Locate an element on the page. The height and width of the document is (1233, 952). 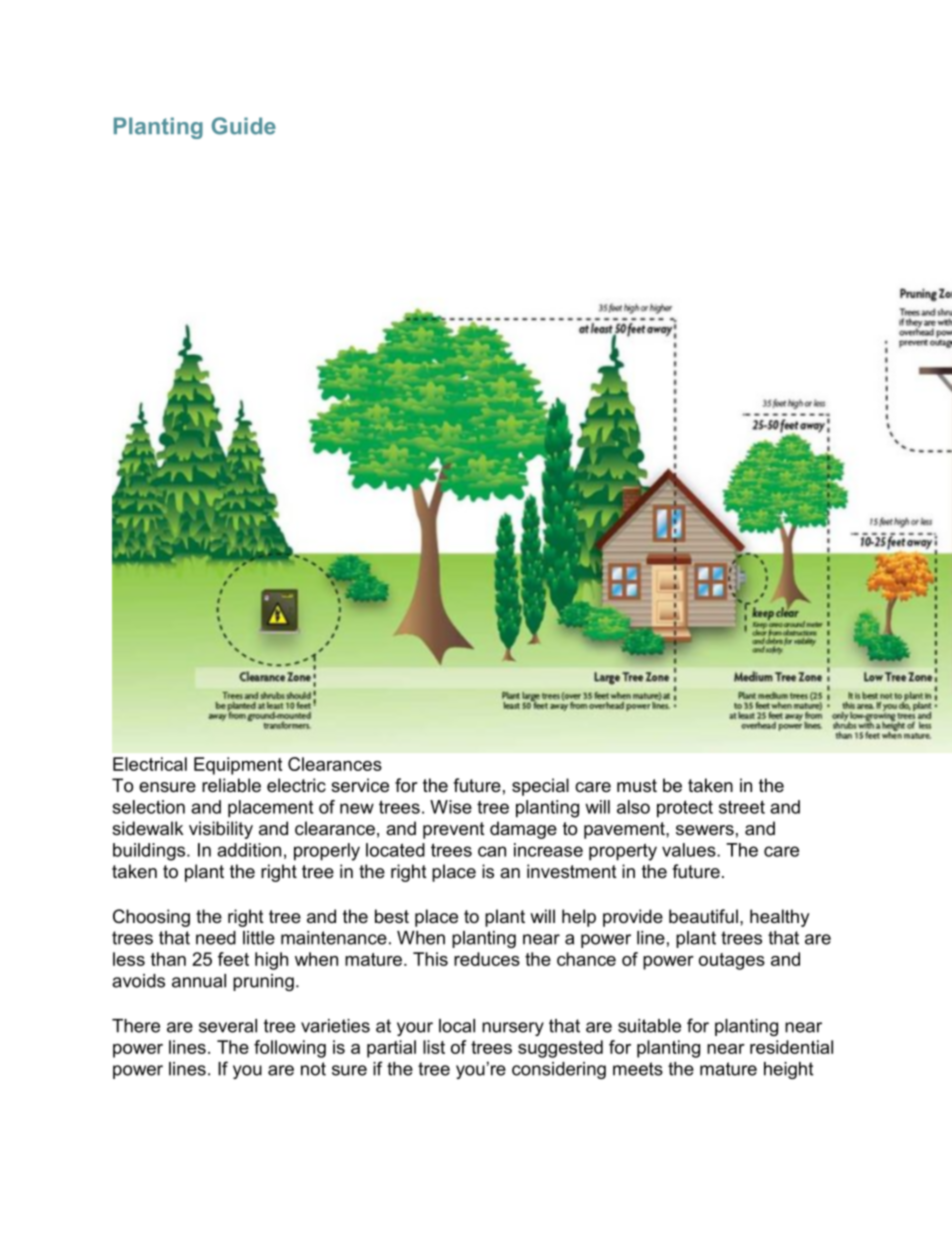
local is located at coordinates (457, 1026).
